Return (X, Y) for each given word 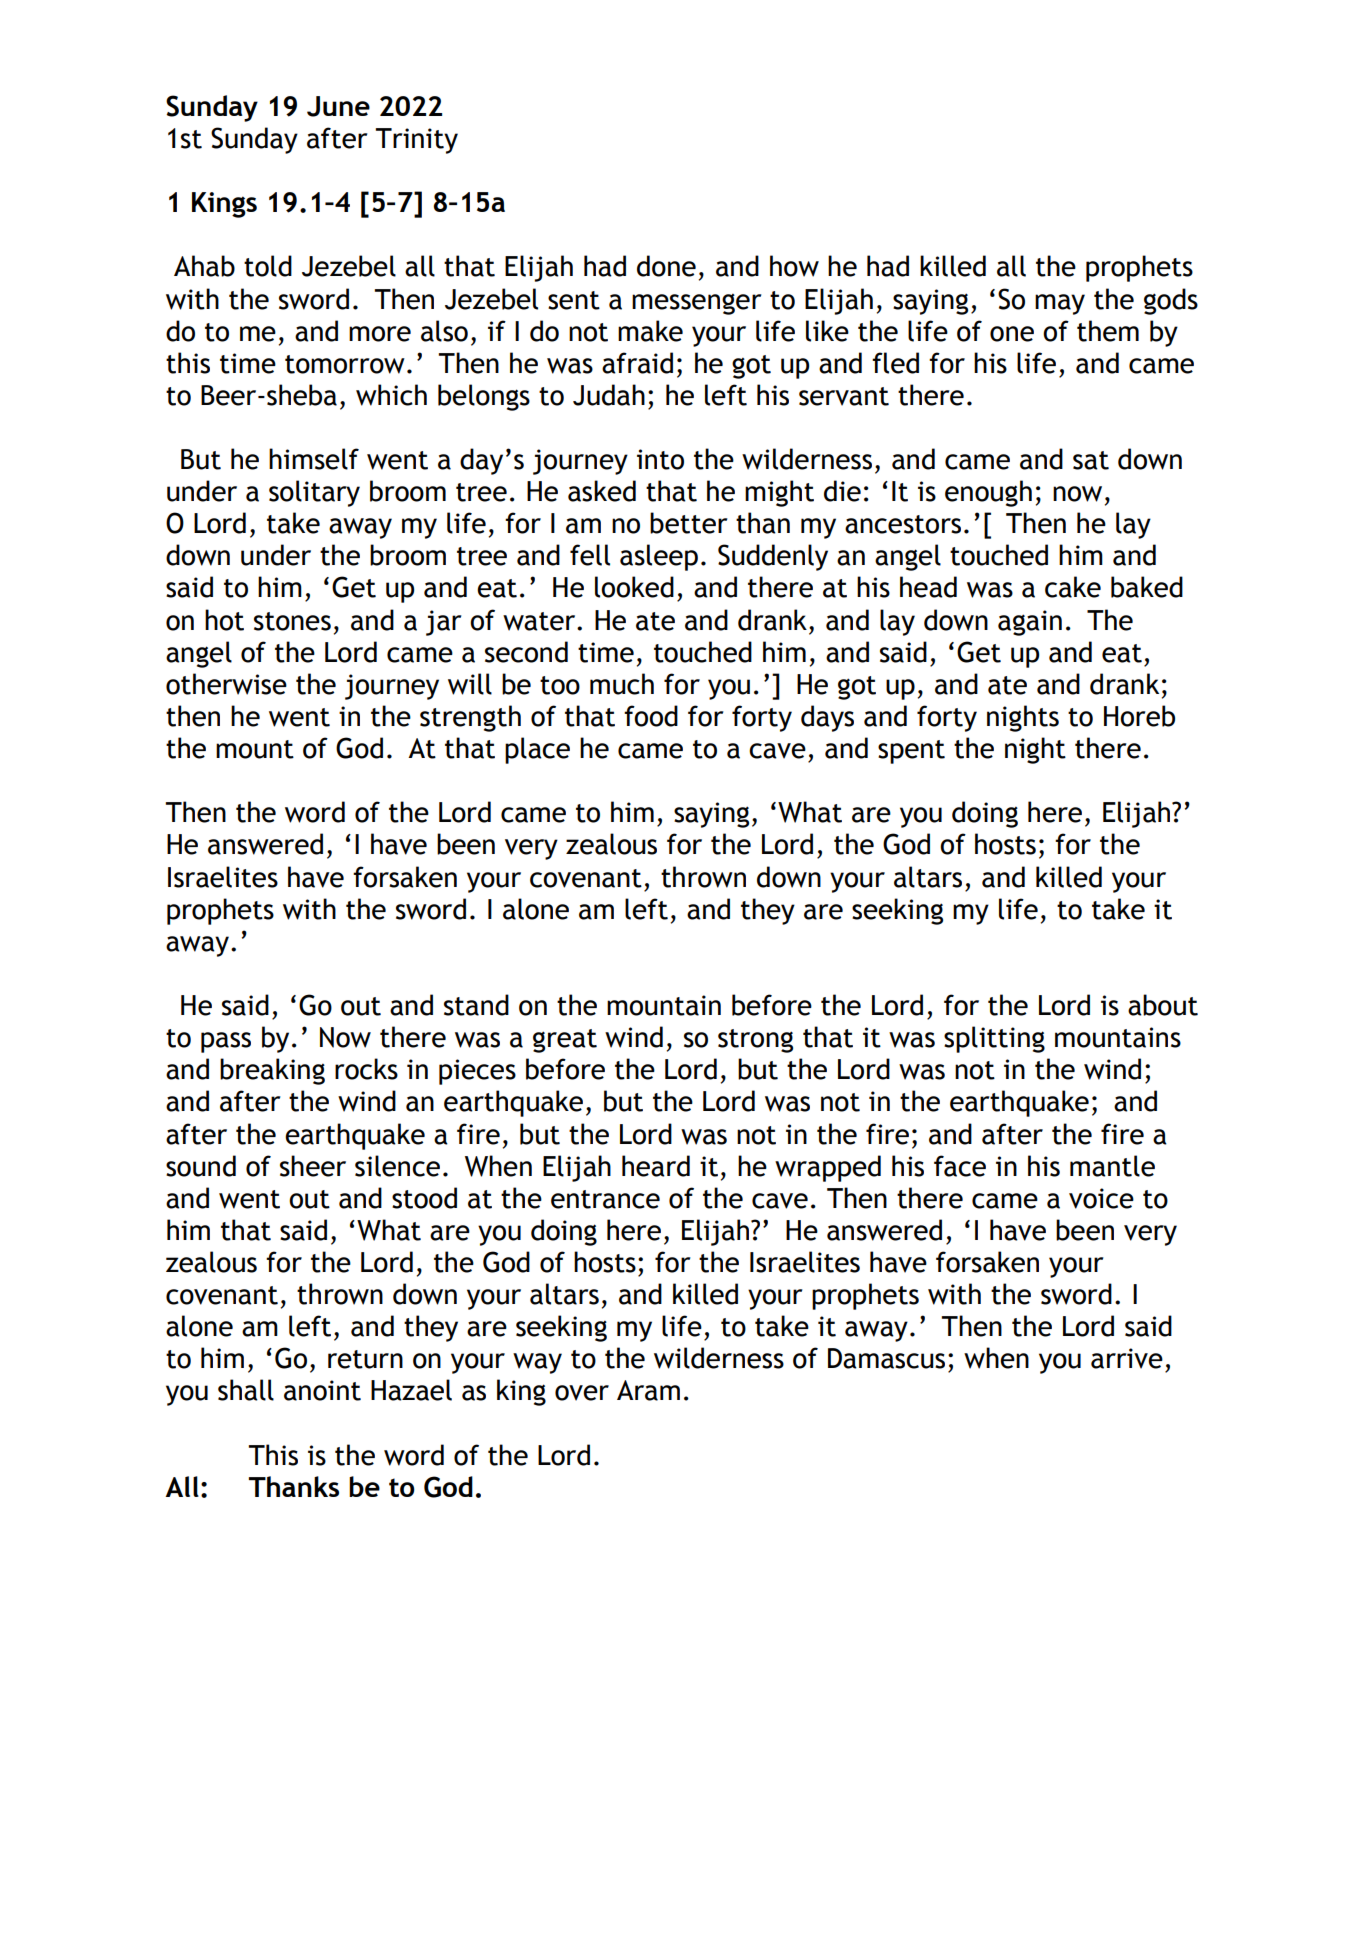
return (365, 1359)
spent (911, 752)
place (537, 750)
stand (476, 1005)
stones (292, 621)
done (666, 266)
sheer (313, 1166)
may (1060, 304)
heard (656, 1166)
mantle (1112, 1166)
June (338, 106)
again (1030, 623)
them (1108, 331)
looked (634, 587)
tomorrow (345, 364)
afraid (637, 363)
